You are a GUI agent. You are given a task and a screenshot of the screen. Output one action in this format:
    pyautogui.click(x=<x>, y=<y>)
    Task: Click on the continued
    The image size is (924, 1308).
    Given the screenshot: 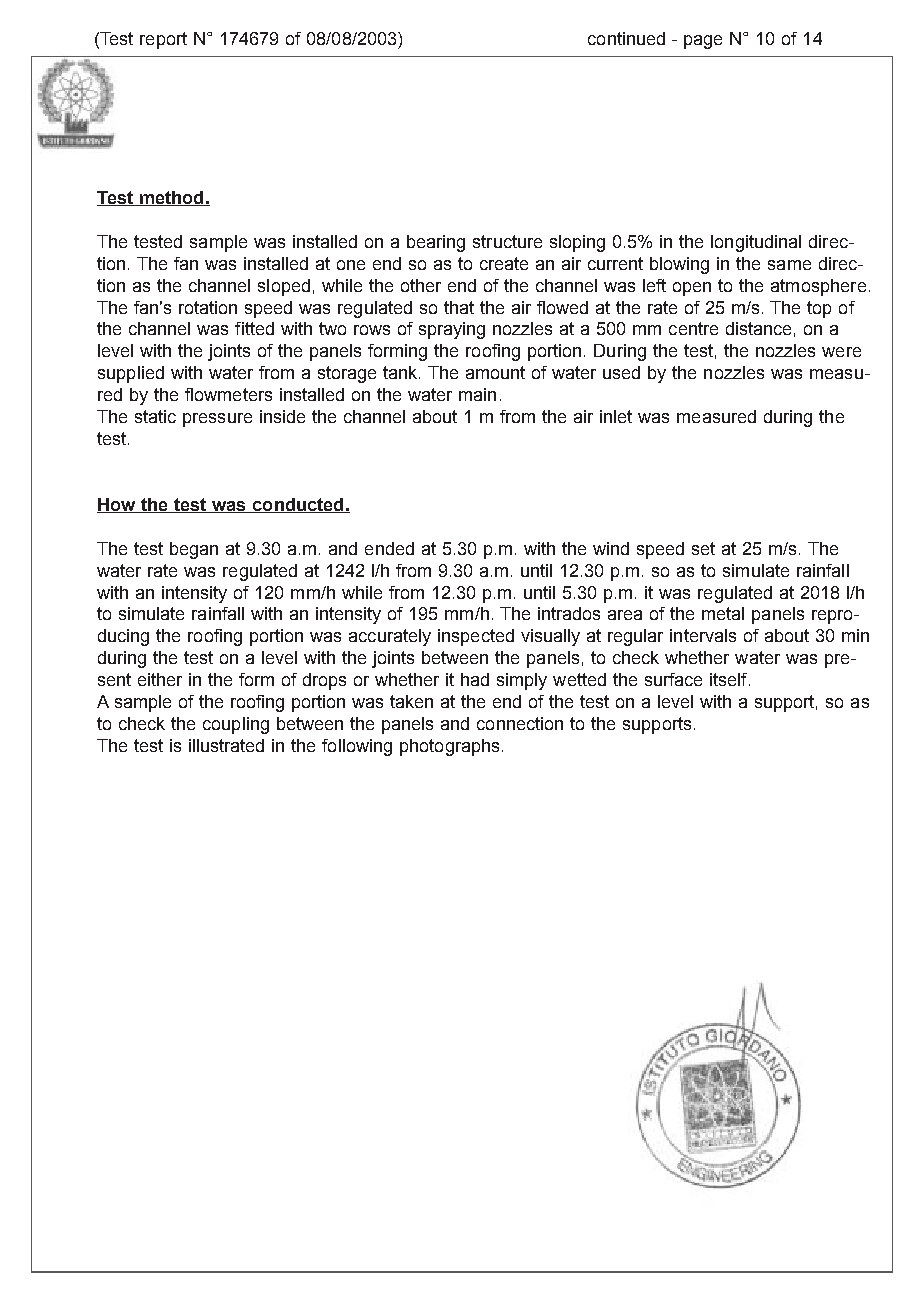 What is the action you would take?
    pyautogui.click(x=626, y=38)
